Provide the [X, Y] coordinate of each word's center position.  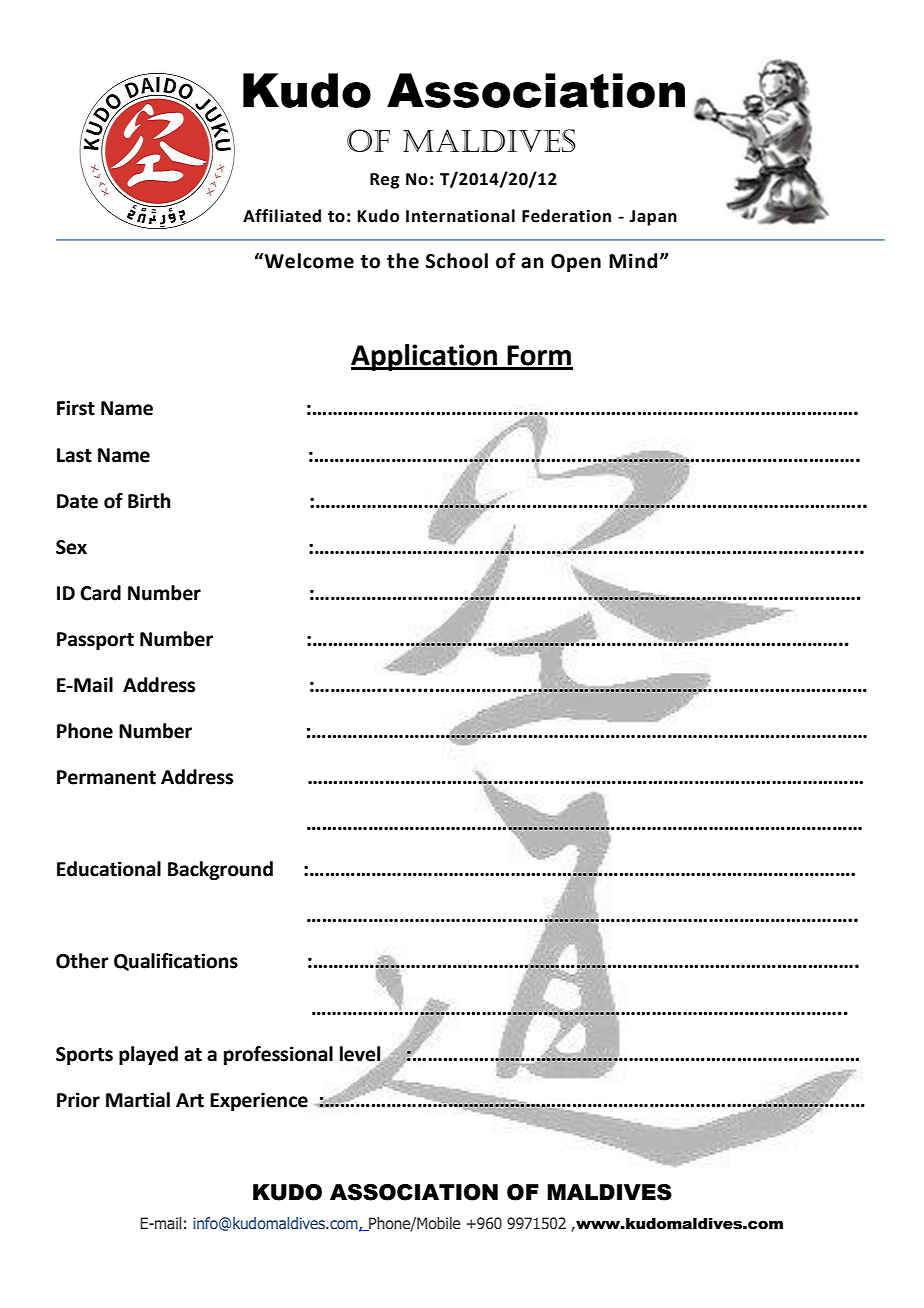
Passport [95, 641]
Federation [566, 216]
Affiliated [282, 216]
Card [100, 593]
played [148, 1055]
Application [425, 357]
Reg [384, 181]
